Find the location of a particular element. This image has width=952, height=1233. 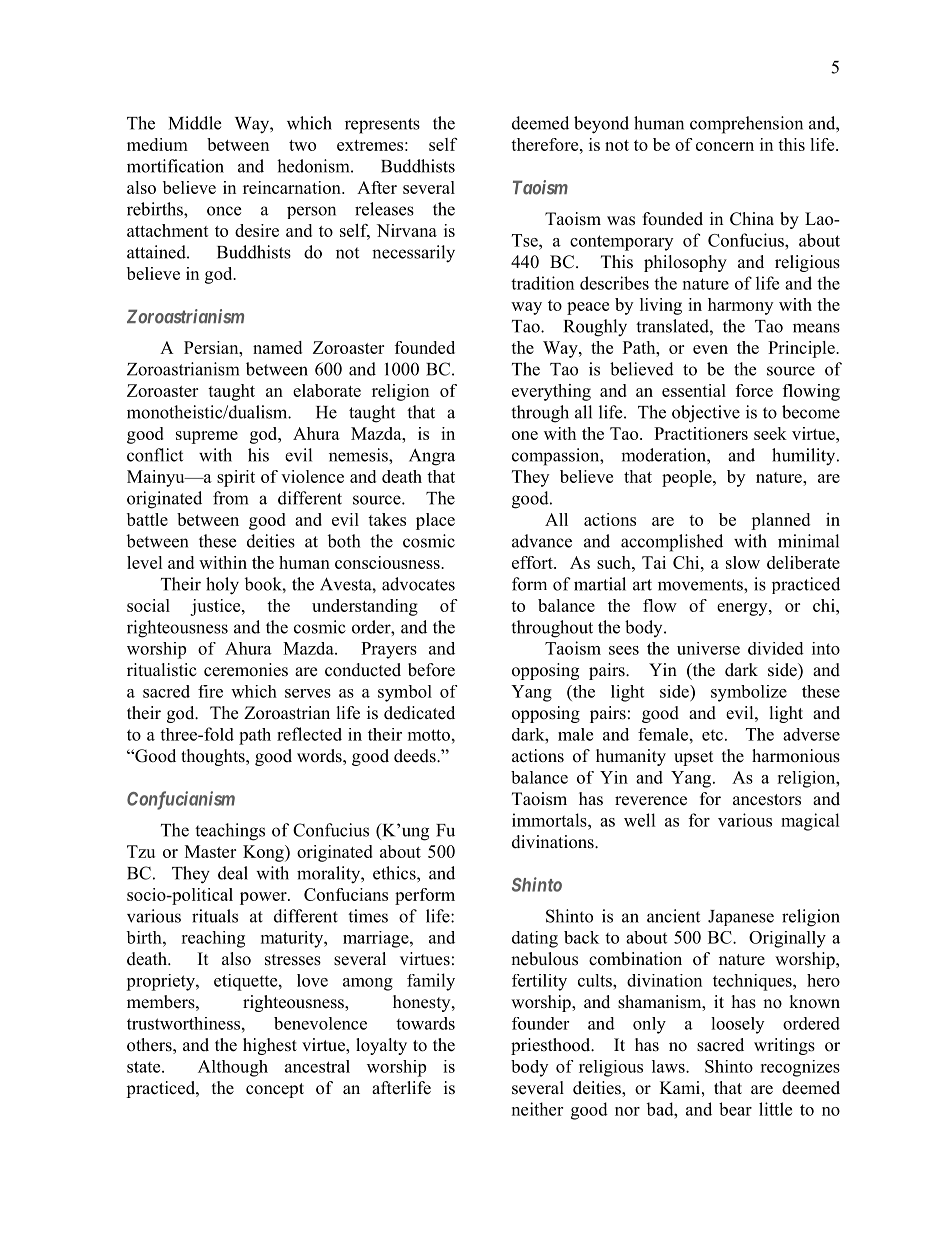

deeds is located at coordinates (416, 756).
